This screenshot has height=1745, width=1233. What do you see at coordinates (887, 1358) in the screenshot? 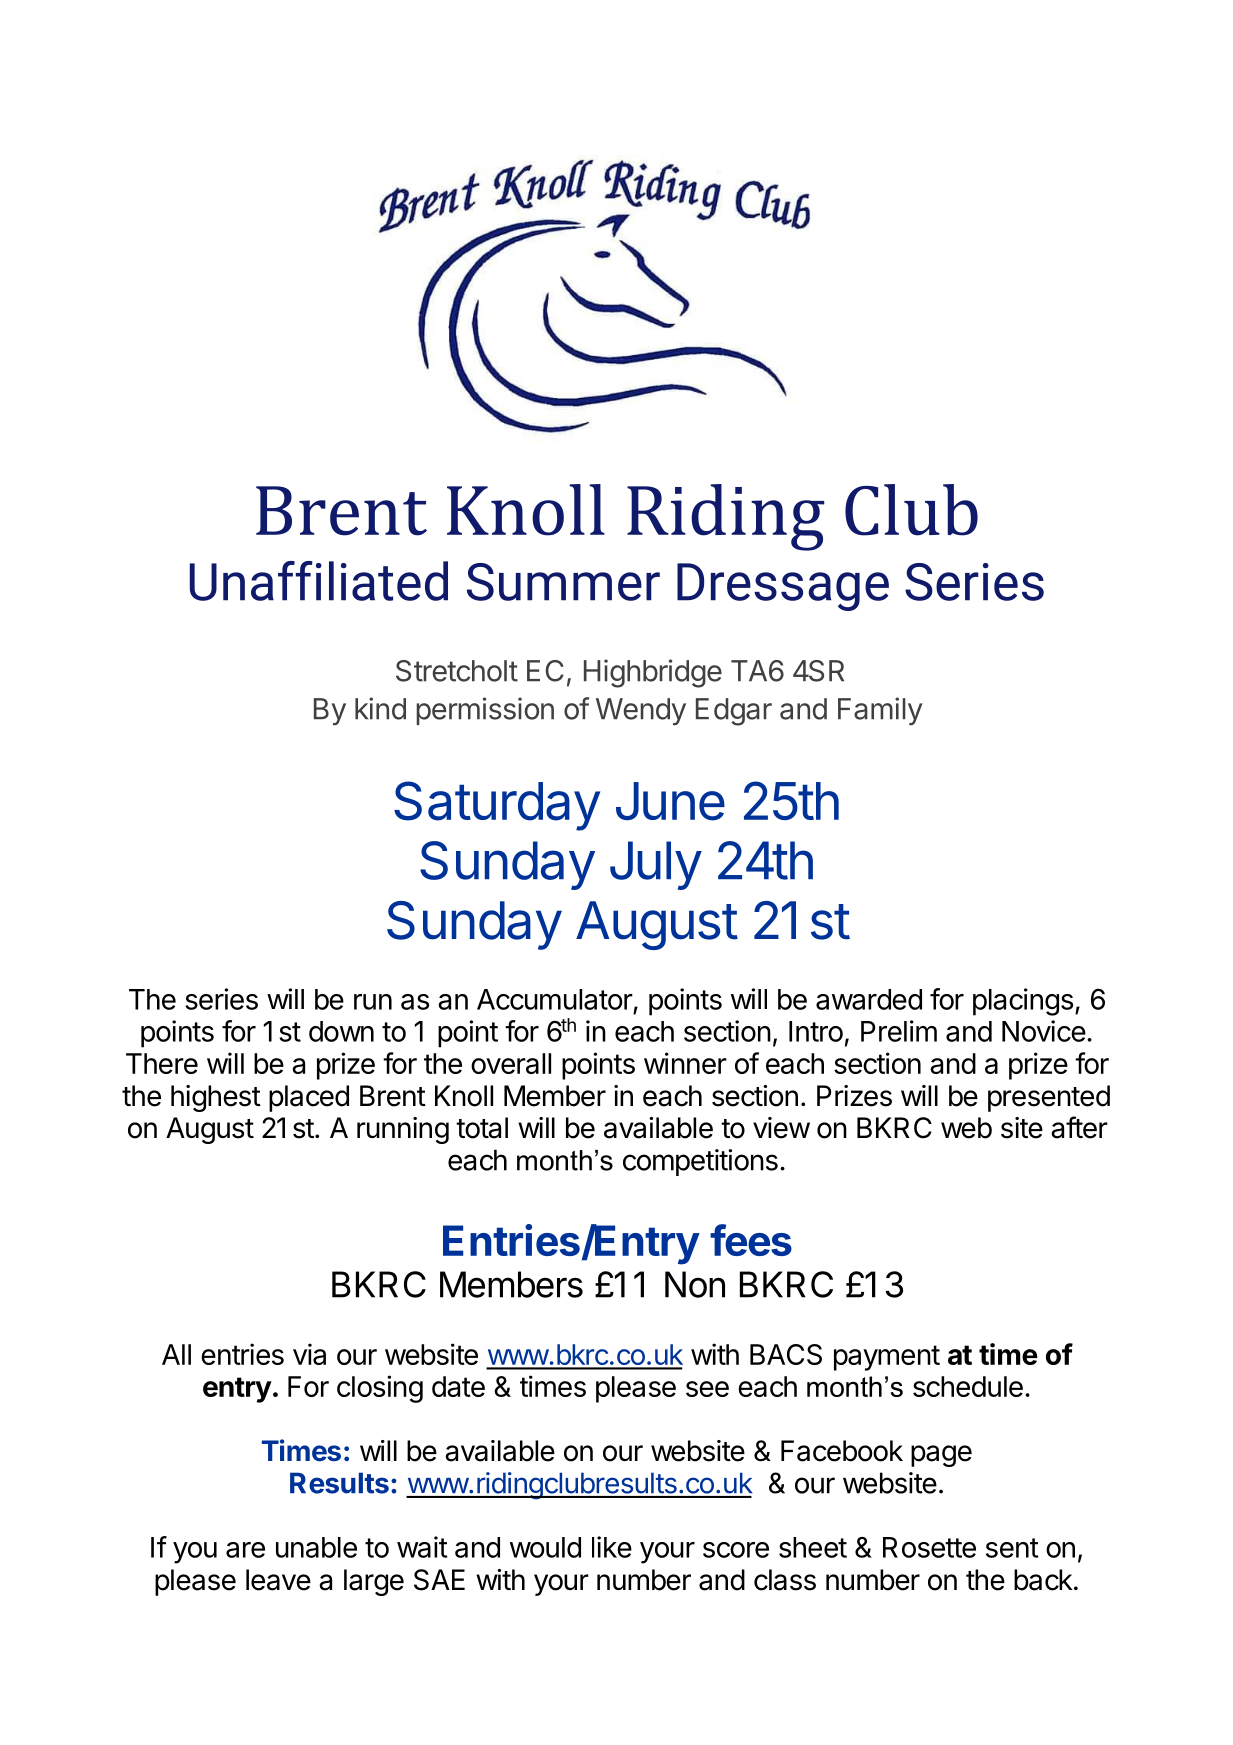
I see `payment` at bounding box center [887, 1358].
